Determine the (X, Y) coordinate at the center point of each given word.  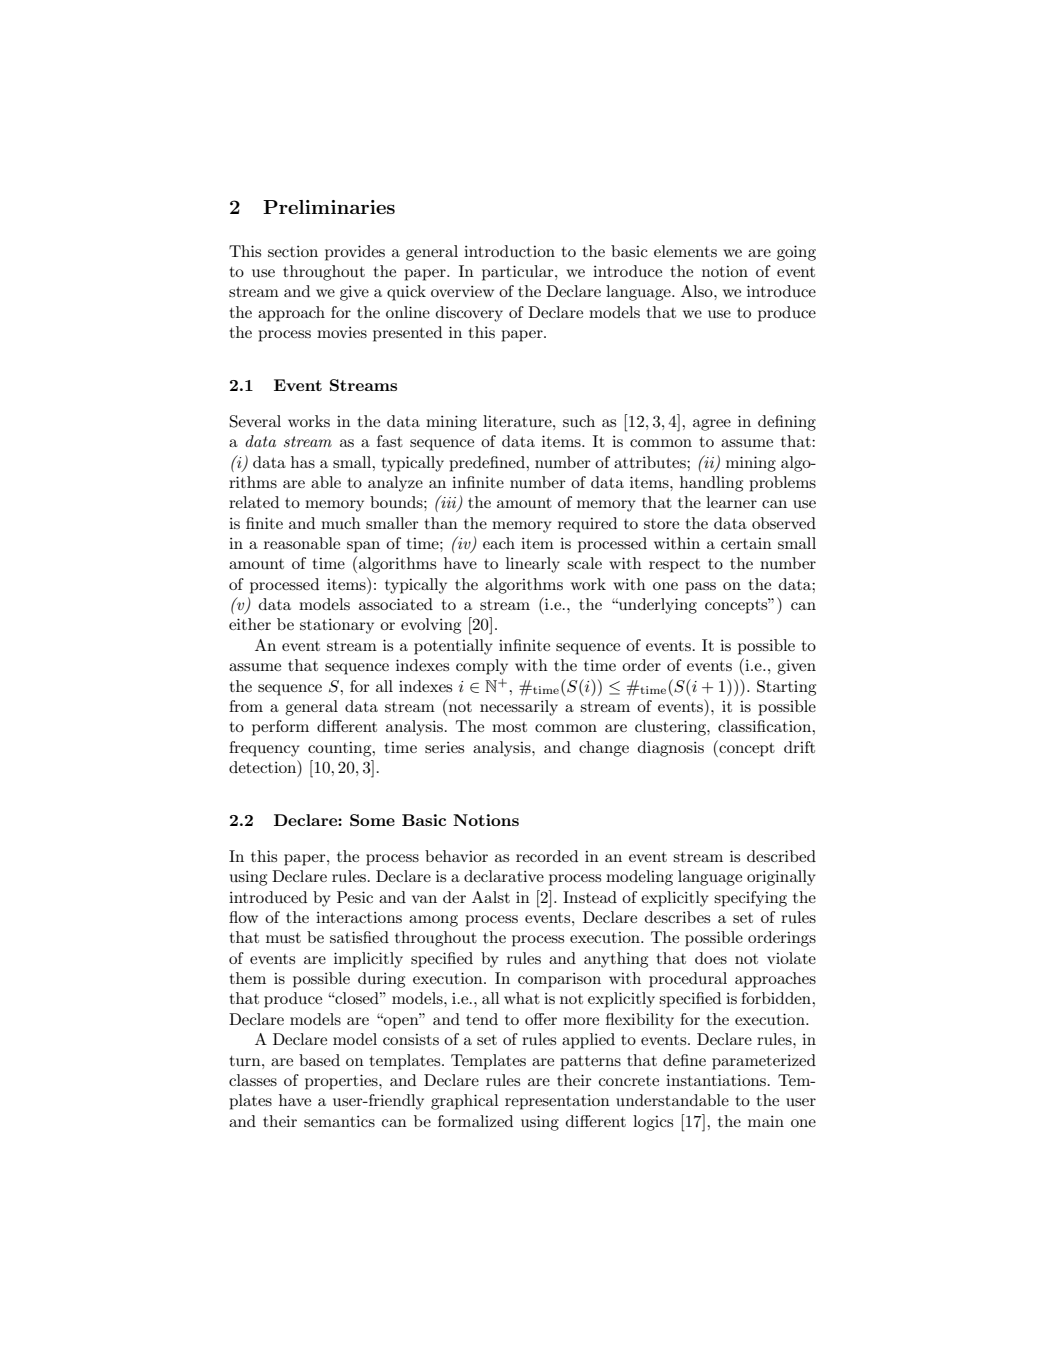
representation (557, 1102)
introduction (509, 251)
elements (685, 251)
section (293, 251)
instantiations (716, 1080)
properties (342, 1082)
